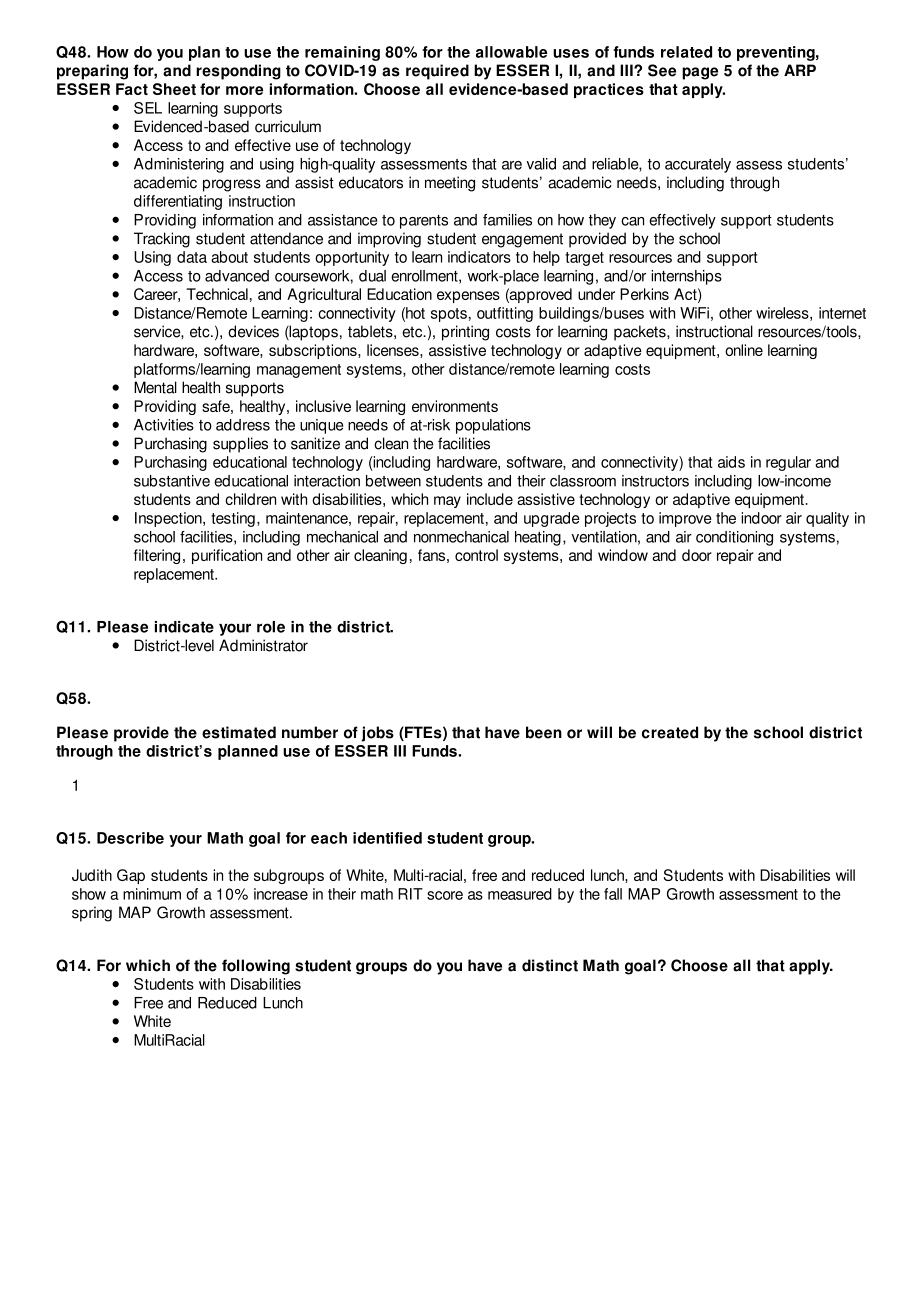 The width and height of the page is (924, 1308). I want to click on Mental, so click(155, 387).
